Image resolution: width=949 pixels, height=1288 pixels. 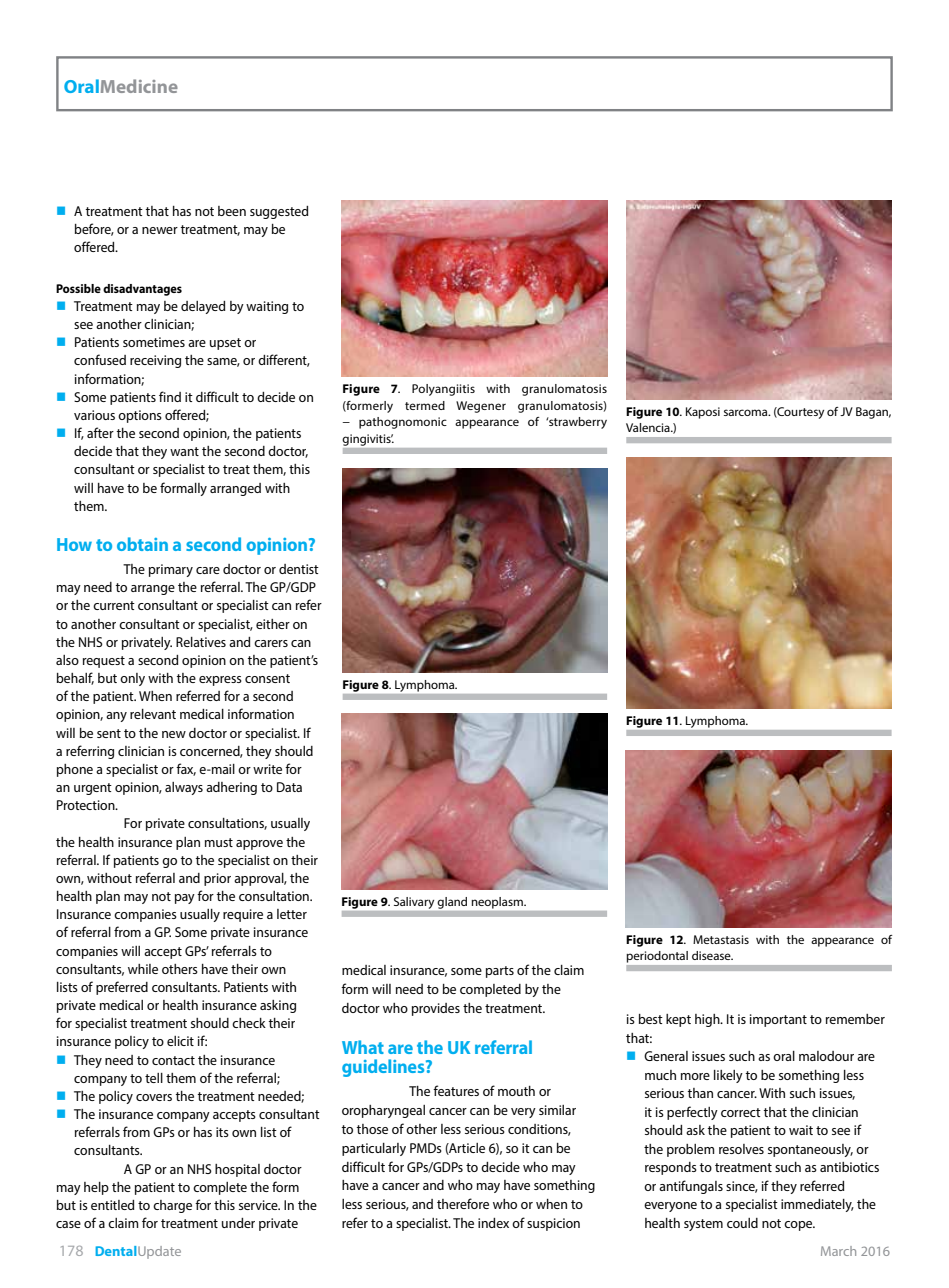 What do you see at coordinates (153, 714) in the screenshot?
I see `relevant` at bounding box center [153, 714].
